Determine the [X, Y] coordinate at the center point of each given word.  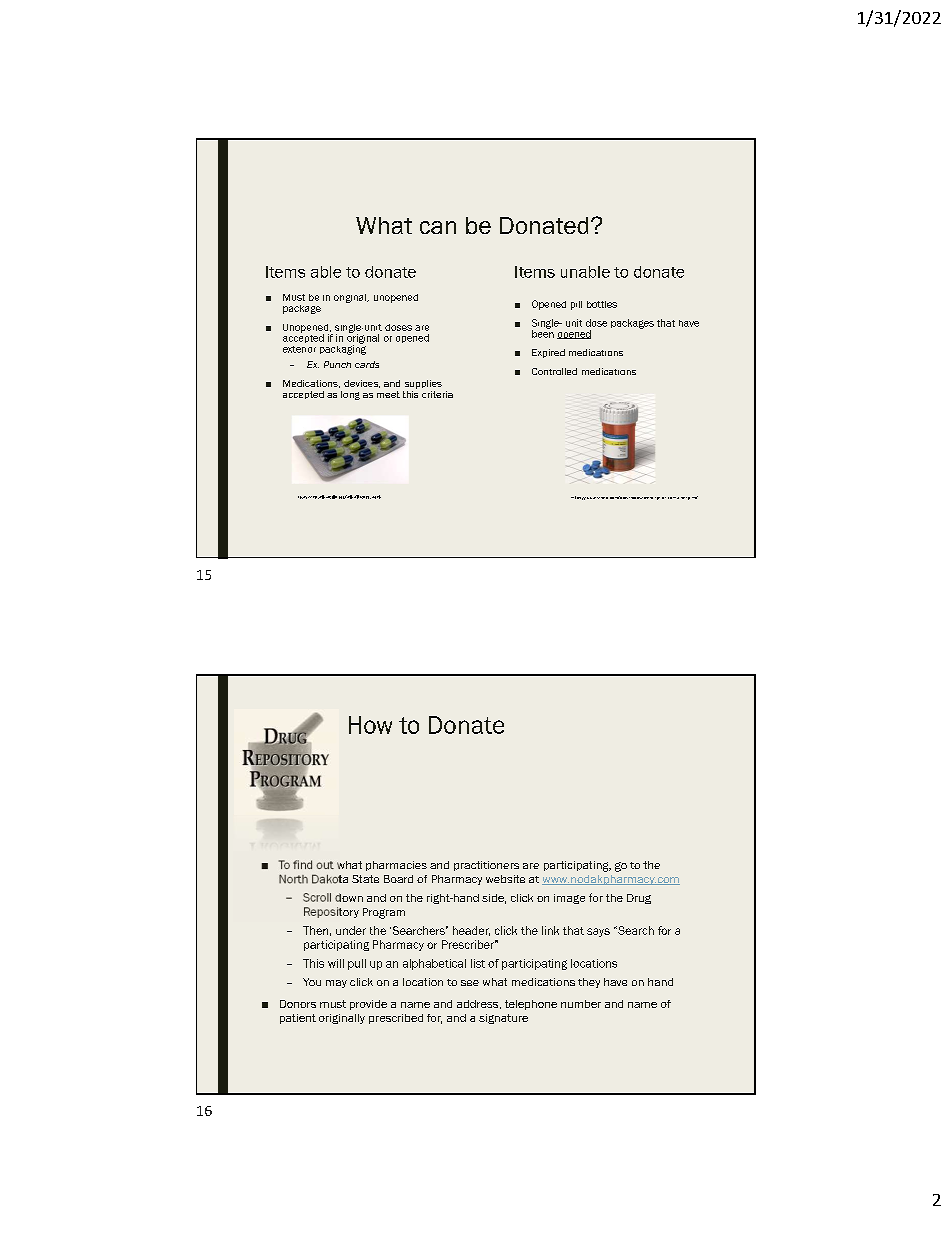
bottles [602, 304]
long [350, 395]
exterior [299, 349]
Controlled [554, 371]
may [336, 984]
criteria [437, 394]
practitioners [486, 866]
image [569, 899]
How [370, 725]
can [438, 227]
